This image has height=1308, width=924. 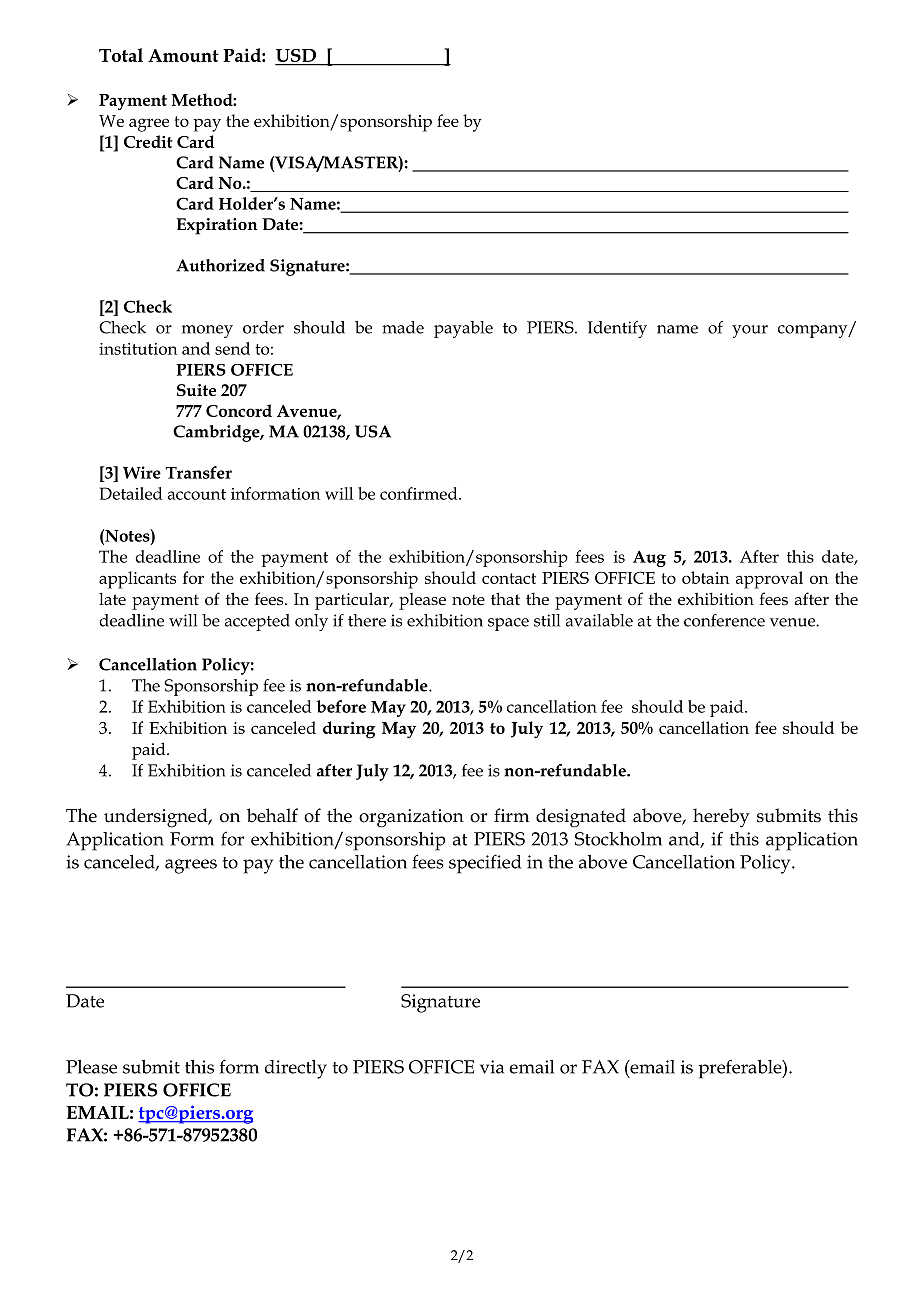 I want to click on Stockholm, so click(x=618, y=839).
